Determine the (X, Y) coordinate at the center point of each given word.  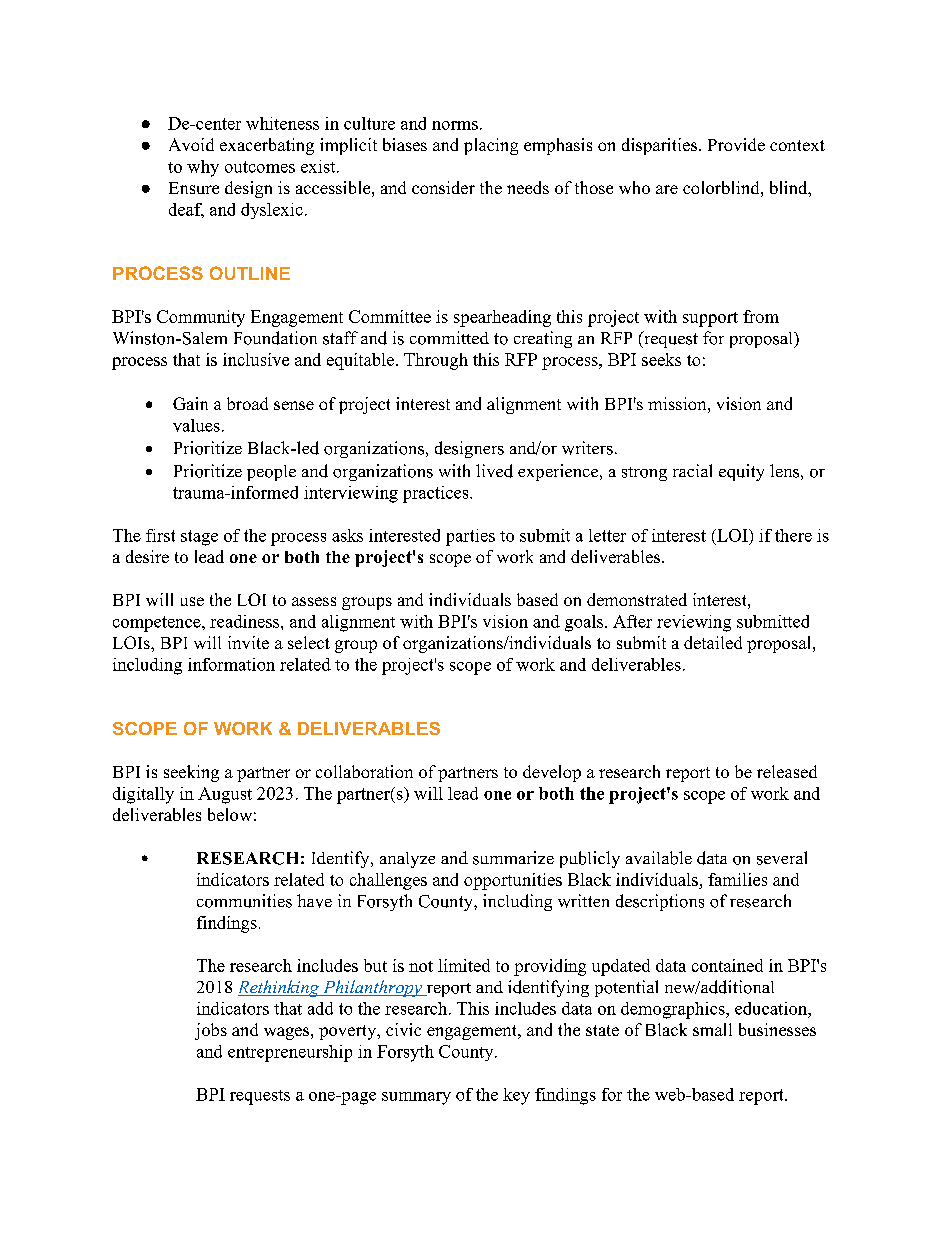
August (225, 795)
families (737, 879)
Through (436, 361)
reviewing (694, 623)
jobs (211, 1031)
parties (470, 537)
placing (491, 146)
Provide (736, 144)
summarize (513, 858)
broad (247, 403)
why (203, 168)
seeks (661, 359)
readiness (246, 621)
